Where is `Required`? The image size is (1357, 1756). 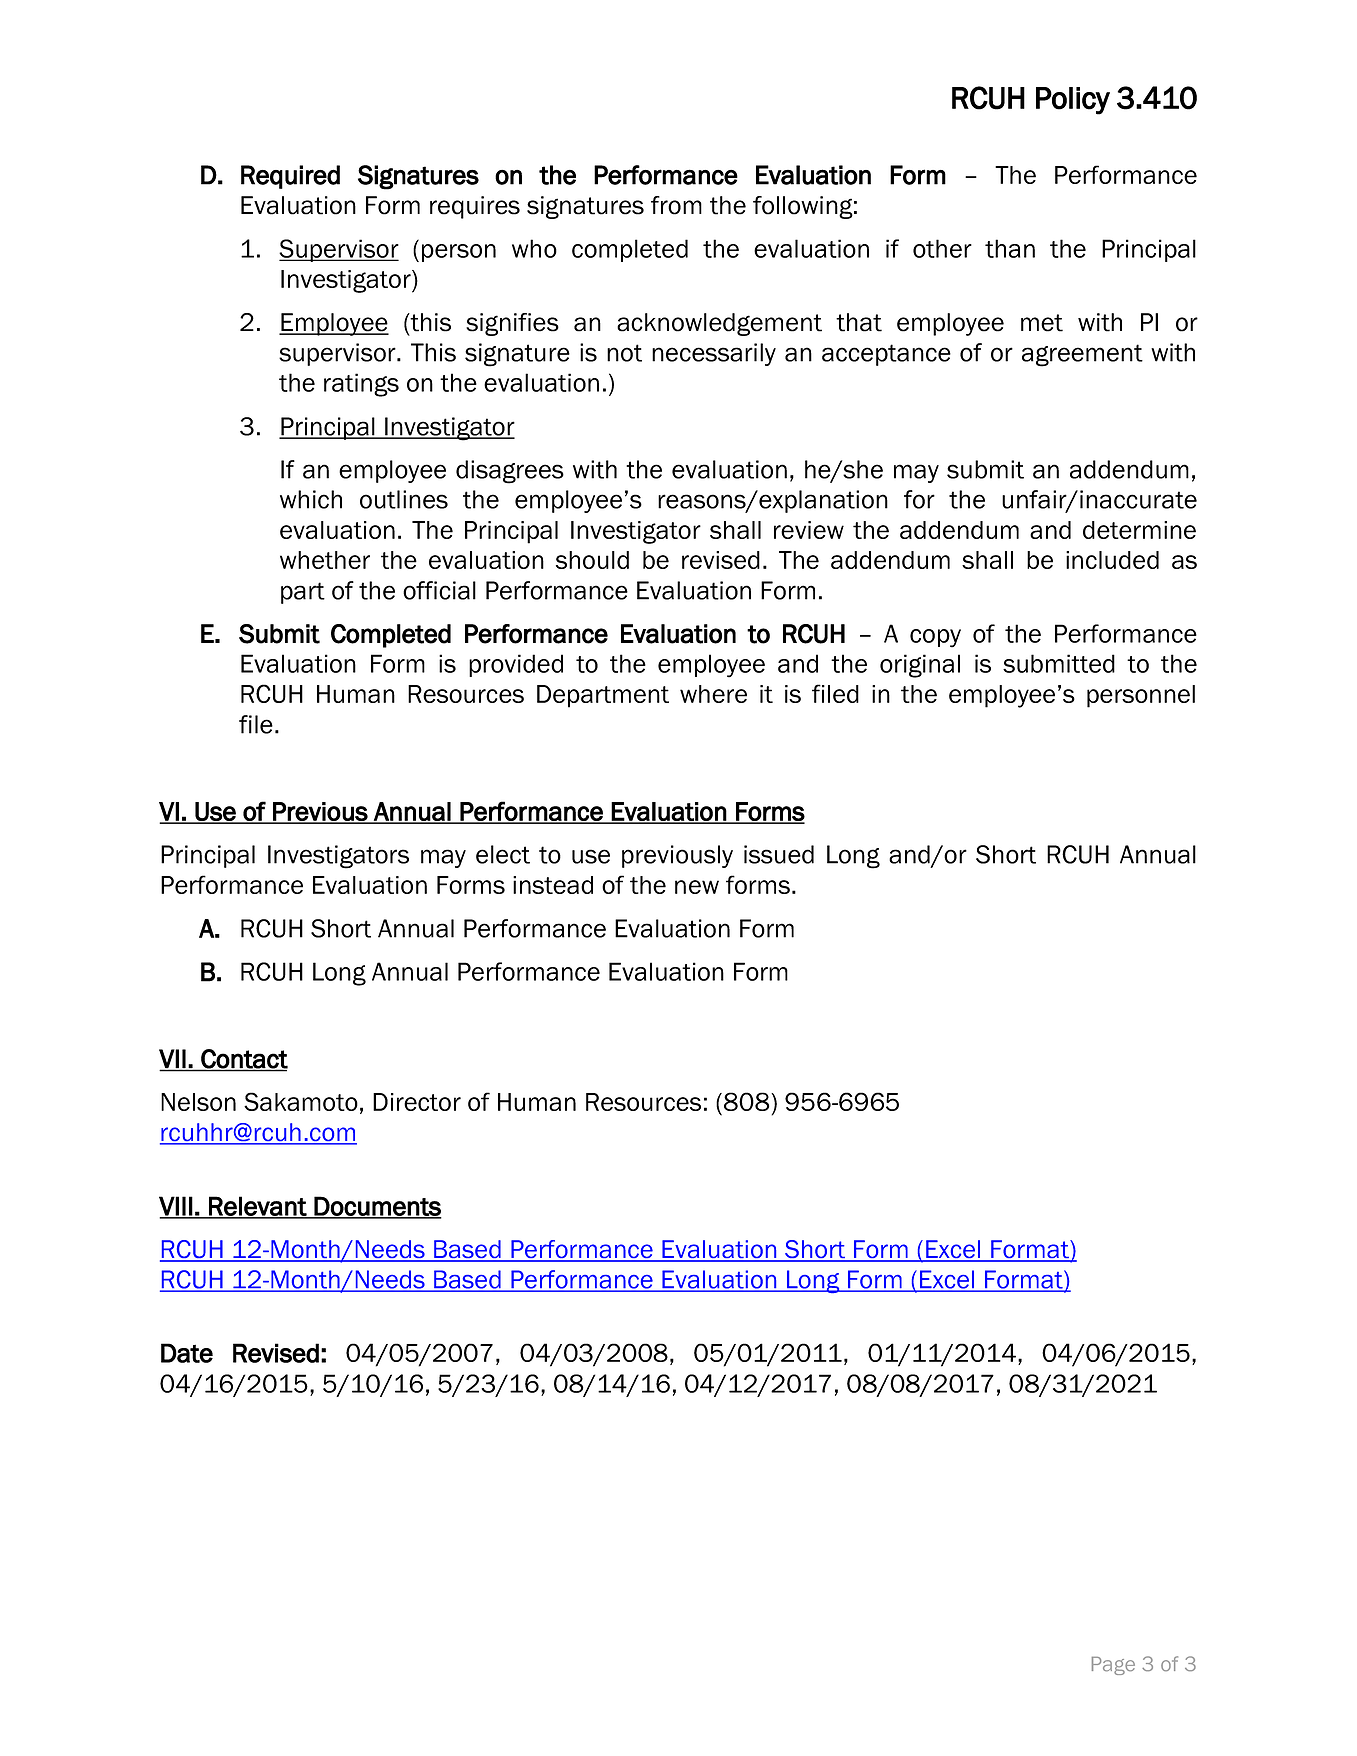 Required is located at coordinates (290, 177).
